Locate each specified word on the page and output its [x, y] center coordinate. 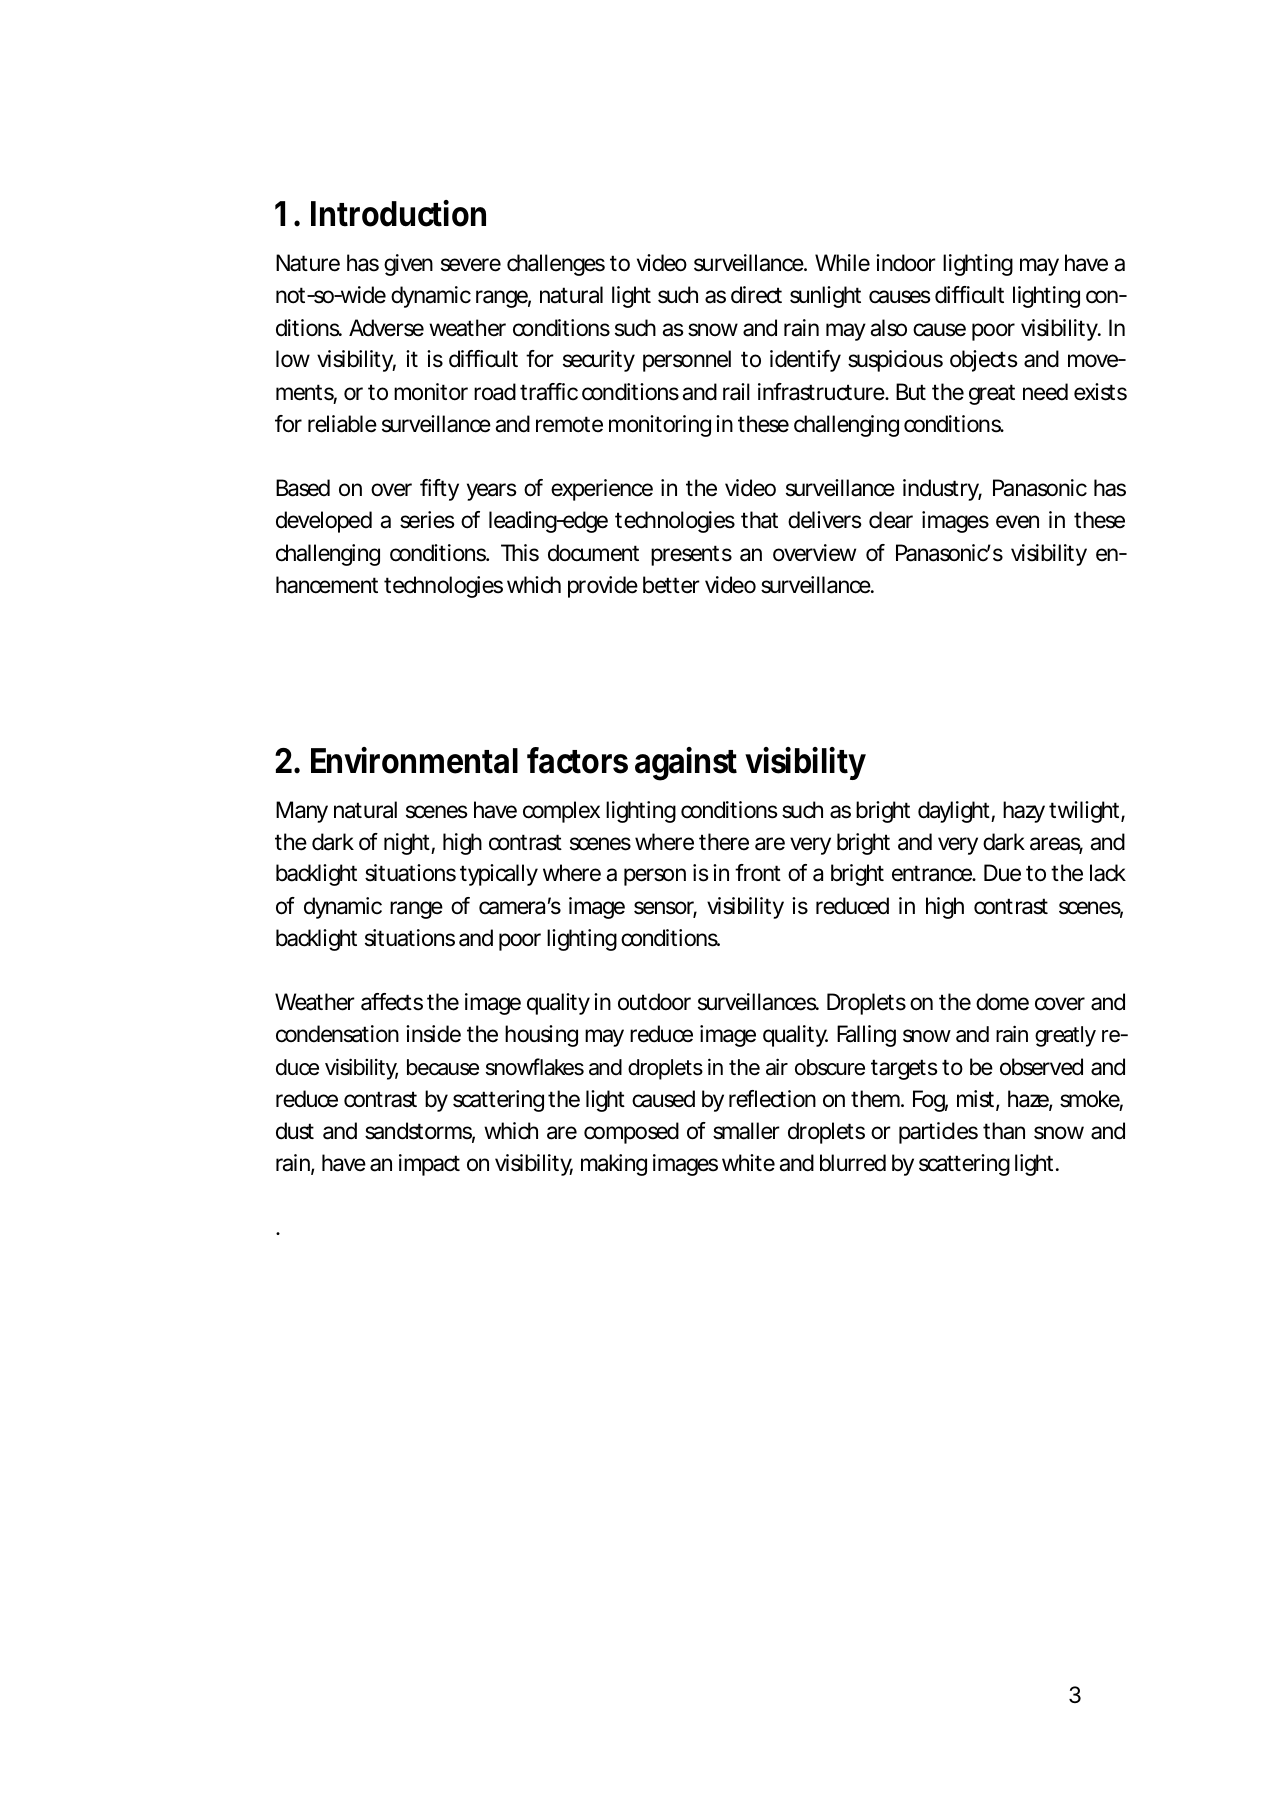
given [408, 265]
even [1017, 522]
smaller [746, 1131]
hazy [1024, 812]
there [724, 842]
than [1004, 1131]
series [427, 520]
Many [302, 812]
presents [691, 555]
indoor [906, 263]
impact [429, 1165]
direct [756, 295]
